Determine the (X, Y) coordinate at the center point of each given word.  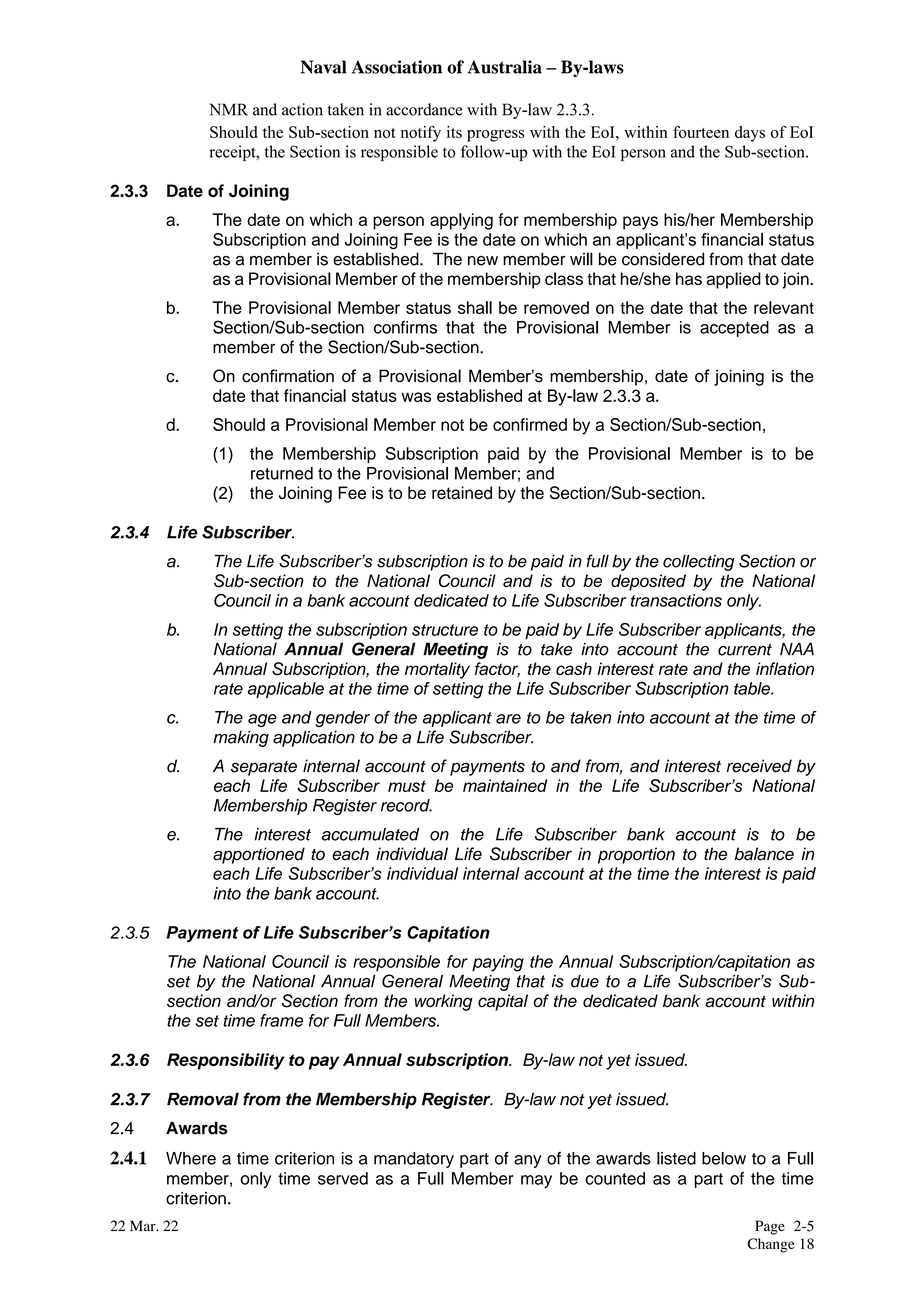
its (454, 132)
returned (282, 473)
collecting (699, 562)
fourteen (701, 132)
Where (191, 1158)
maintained (505, 785)
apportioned (259, 855)
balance (764, 854)
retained (462, 492)
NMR (228, 109)
